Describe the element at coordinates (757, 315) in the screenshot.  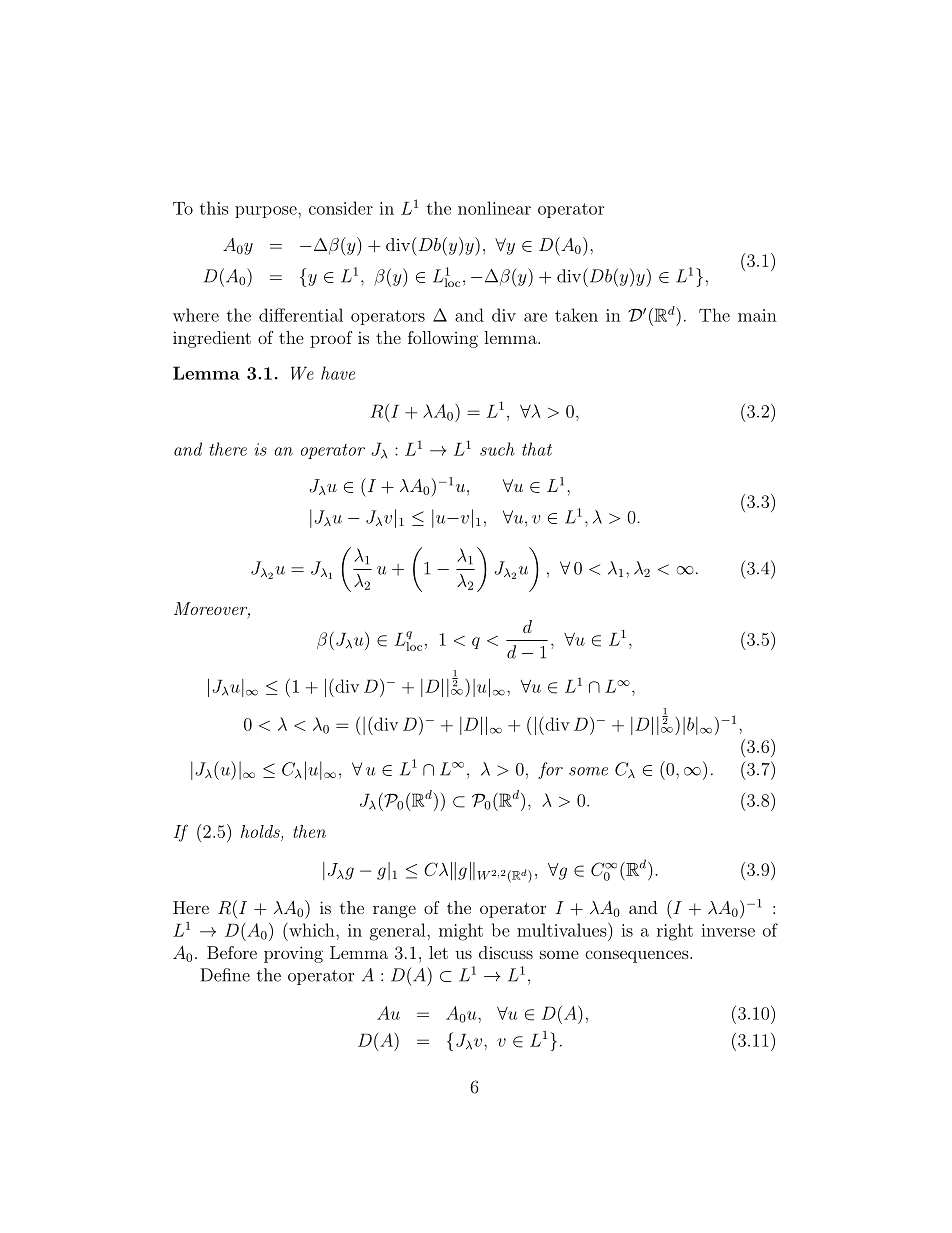
I see `main` at that location.
